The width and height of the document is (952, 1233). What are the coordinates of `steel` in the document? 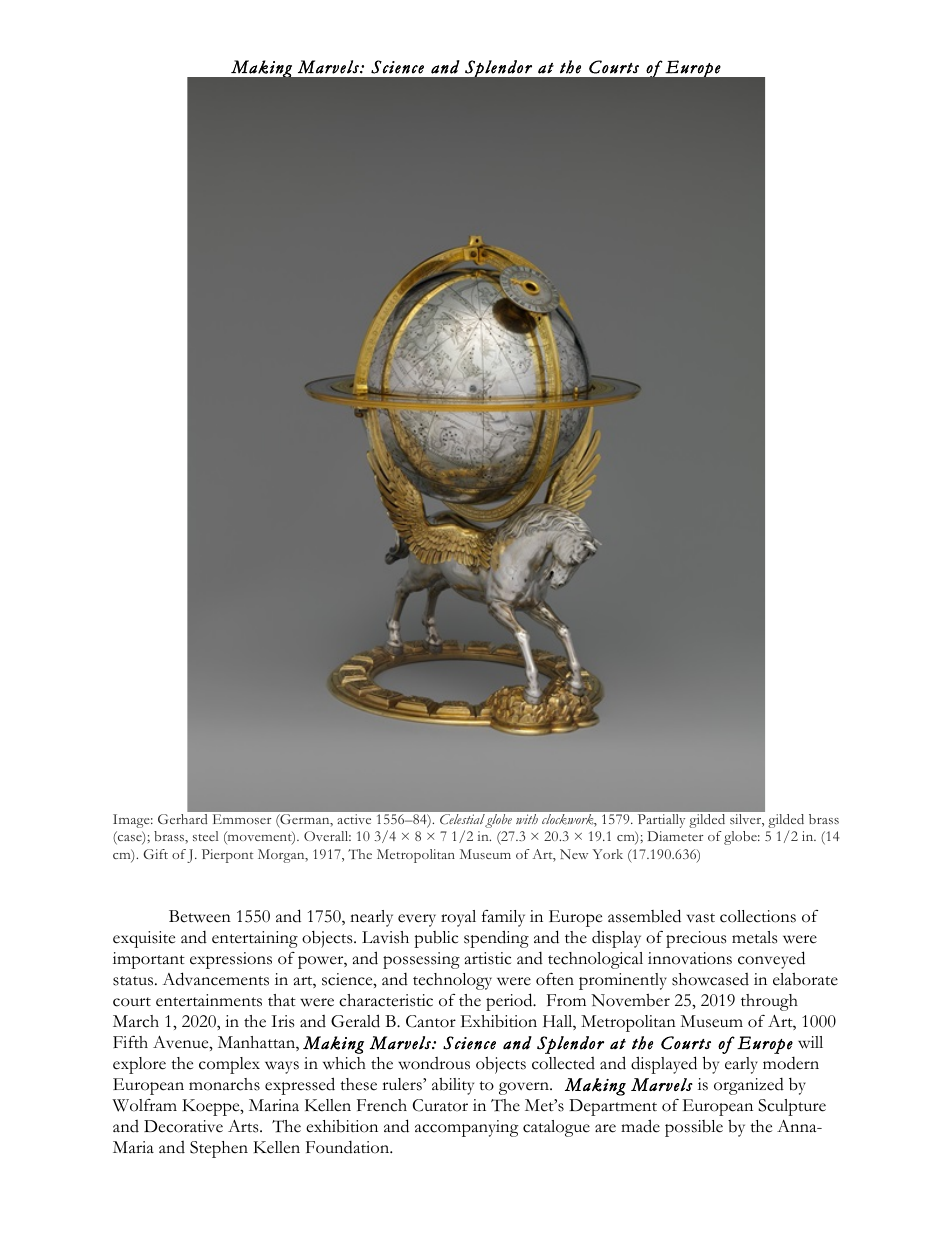 It's located at (205, 836).
